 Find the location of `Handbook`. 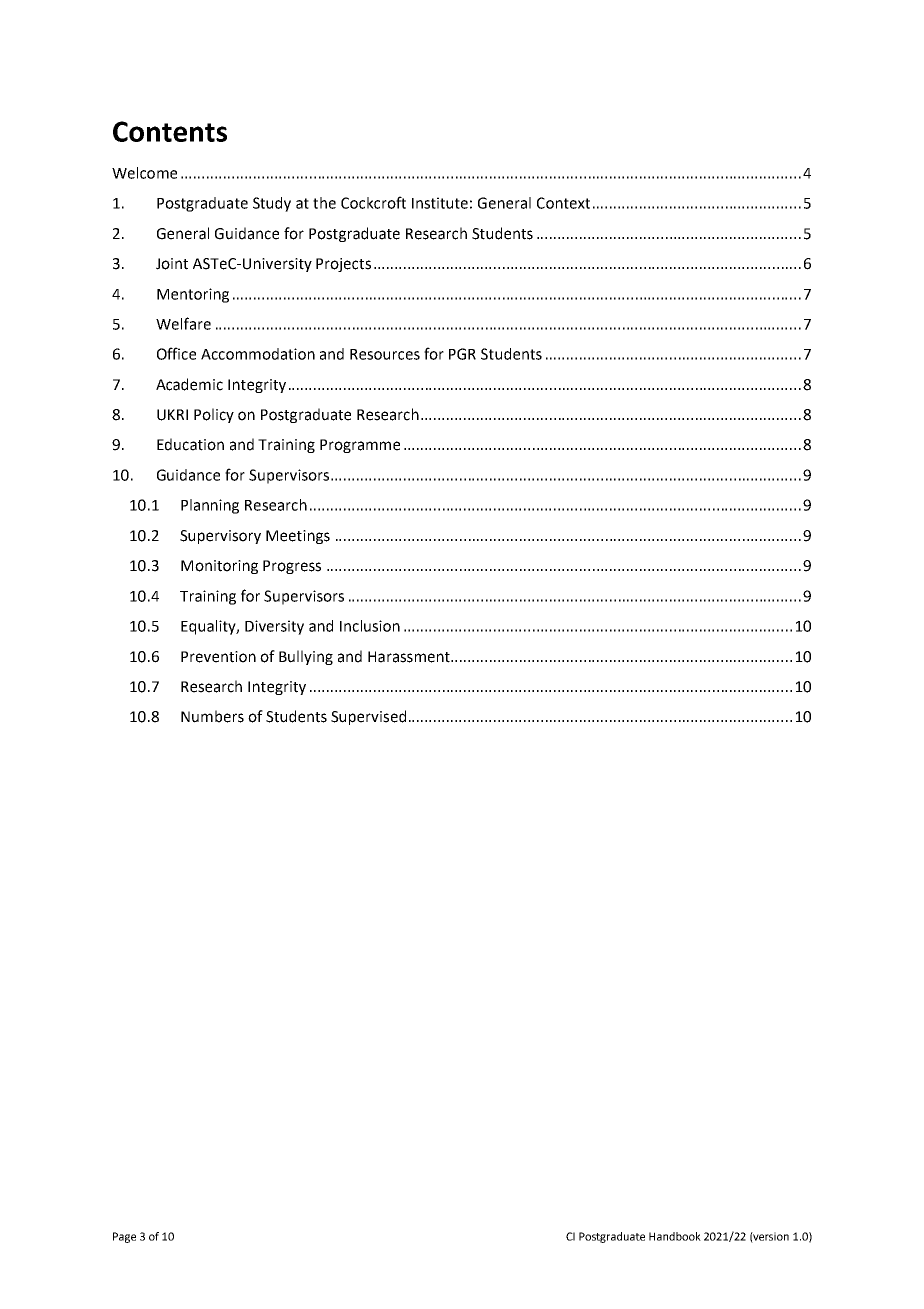

Handbook is located at coordinates (675, 1236).
